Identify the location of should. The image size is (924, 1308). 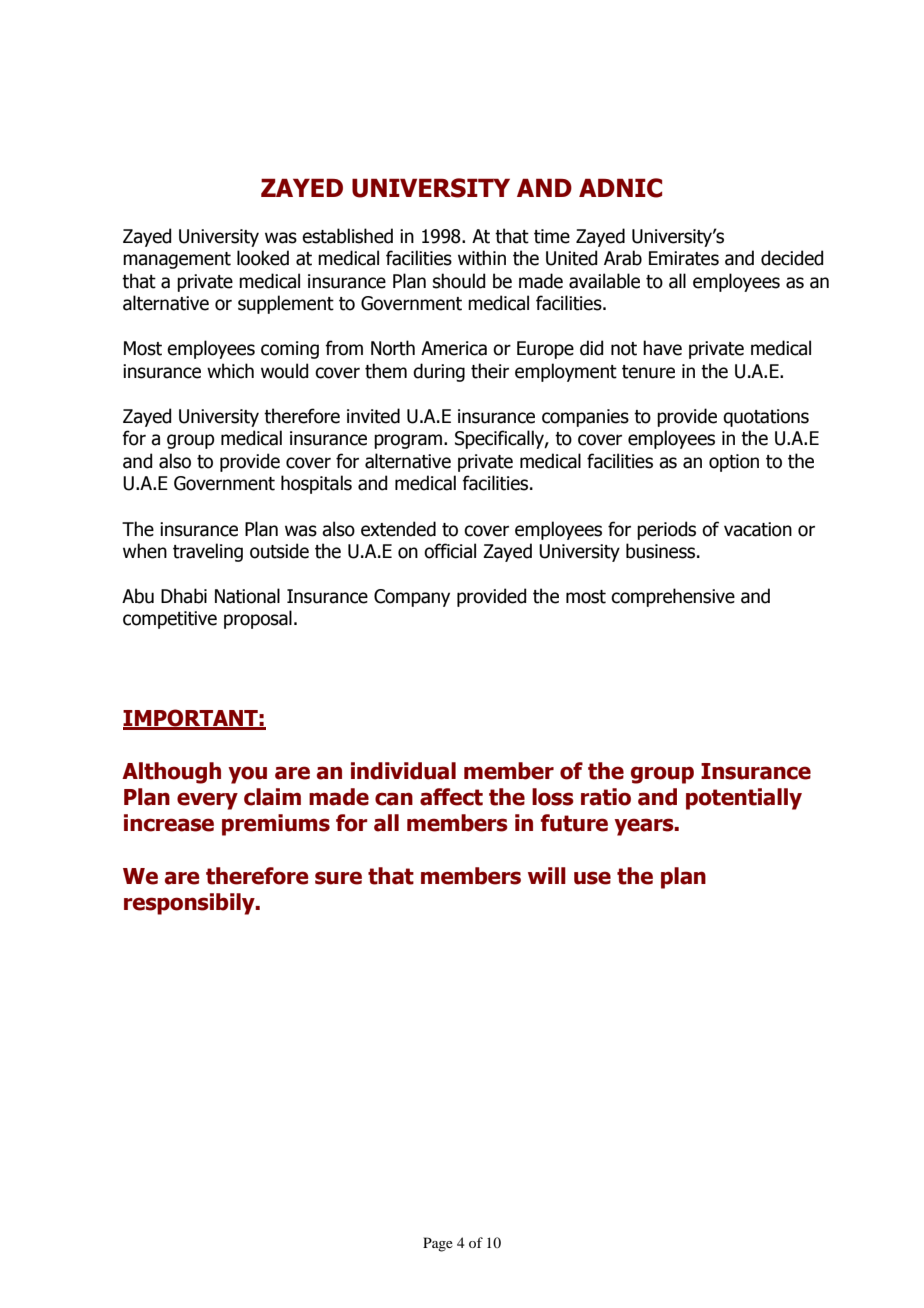
(459, 281).
